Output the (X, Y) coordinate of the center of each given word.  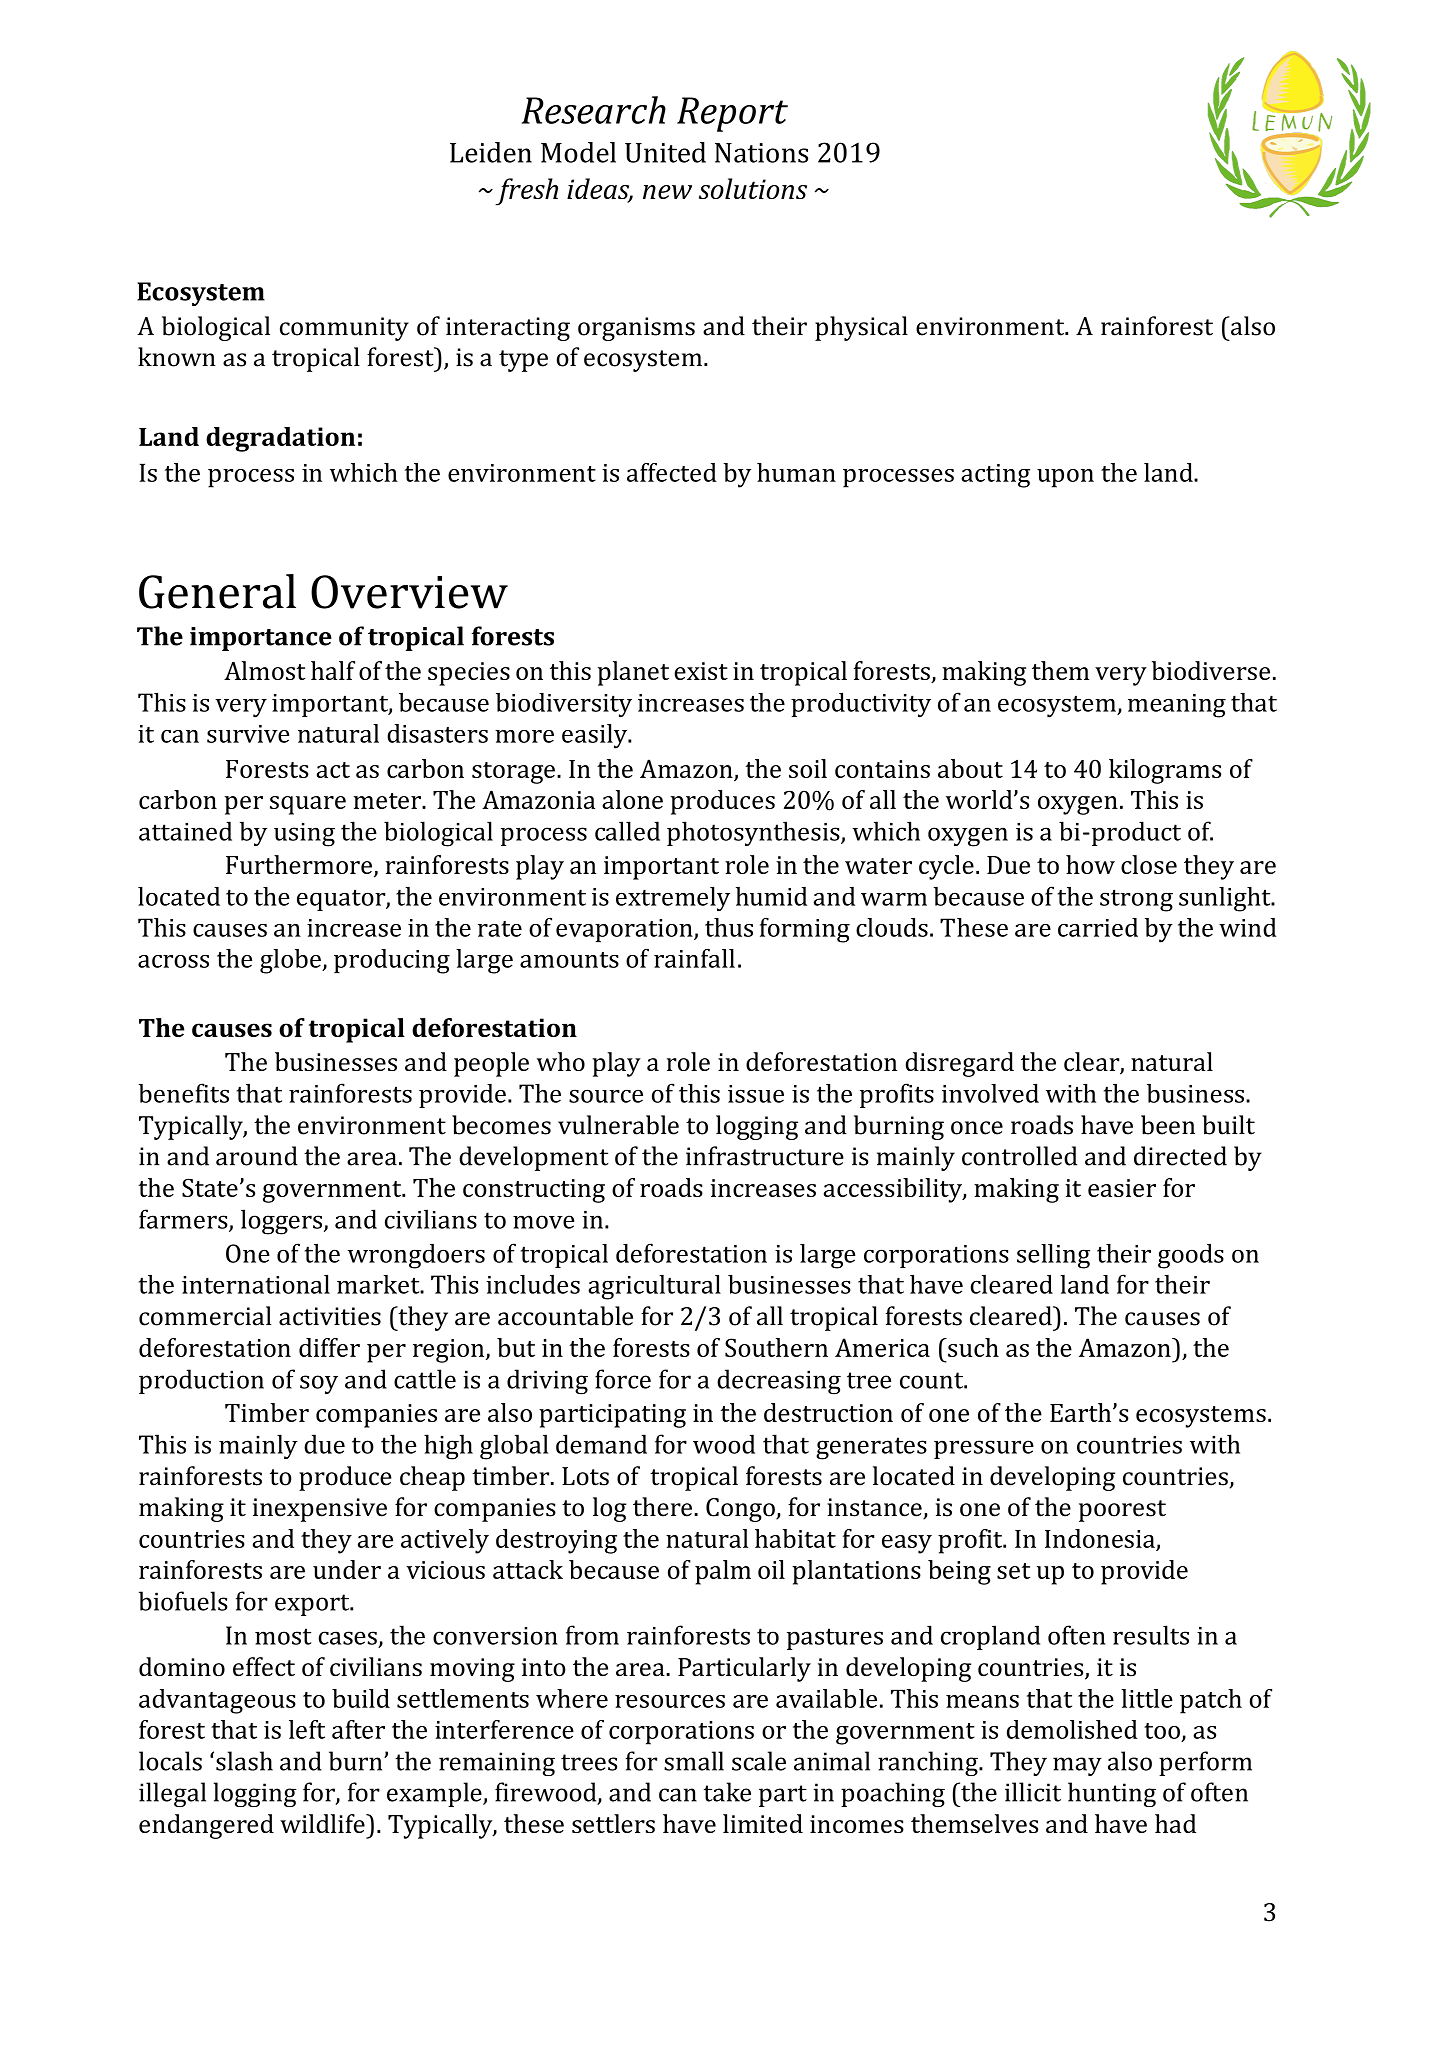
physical (861, 328)
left (307, 1729)
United (665, 152)
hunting (1112, 1794)
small (694, 1761)
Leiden (491, 152)
